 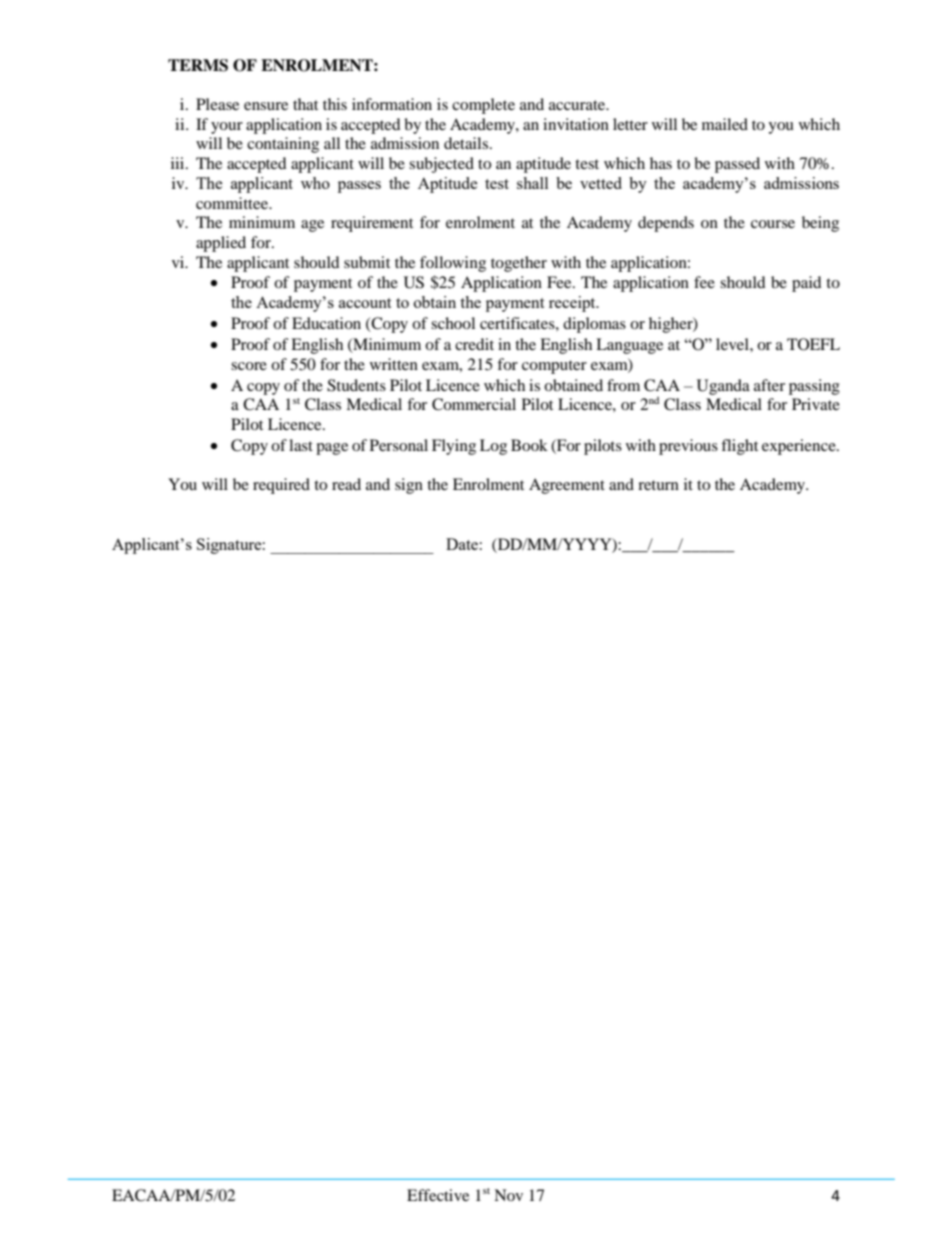 I want to click on complete, so click(x=483, y=106).
